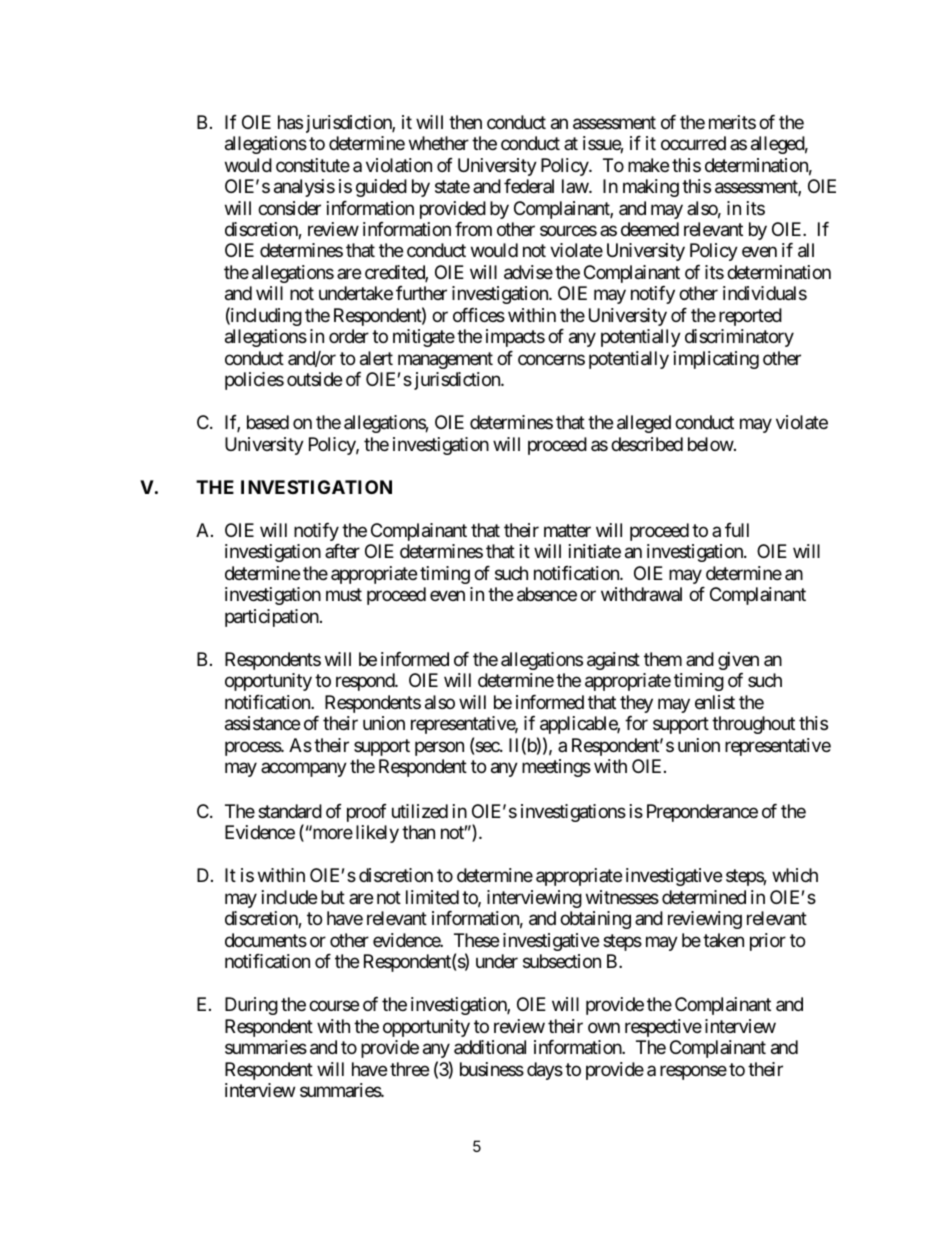  Describe the element at coordinates (268, 422) in the screenshot. I see `based` at that location.
